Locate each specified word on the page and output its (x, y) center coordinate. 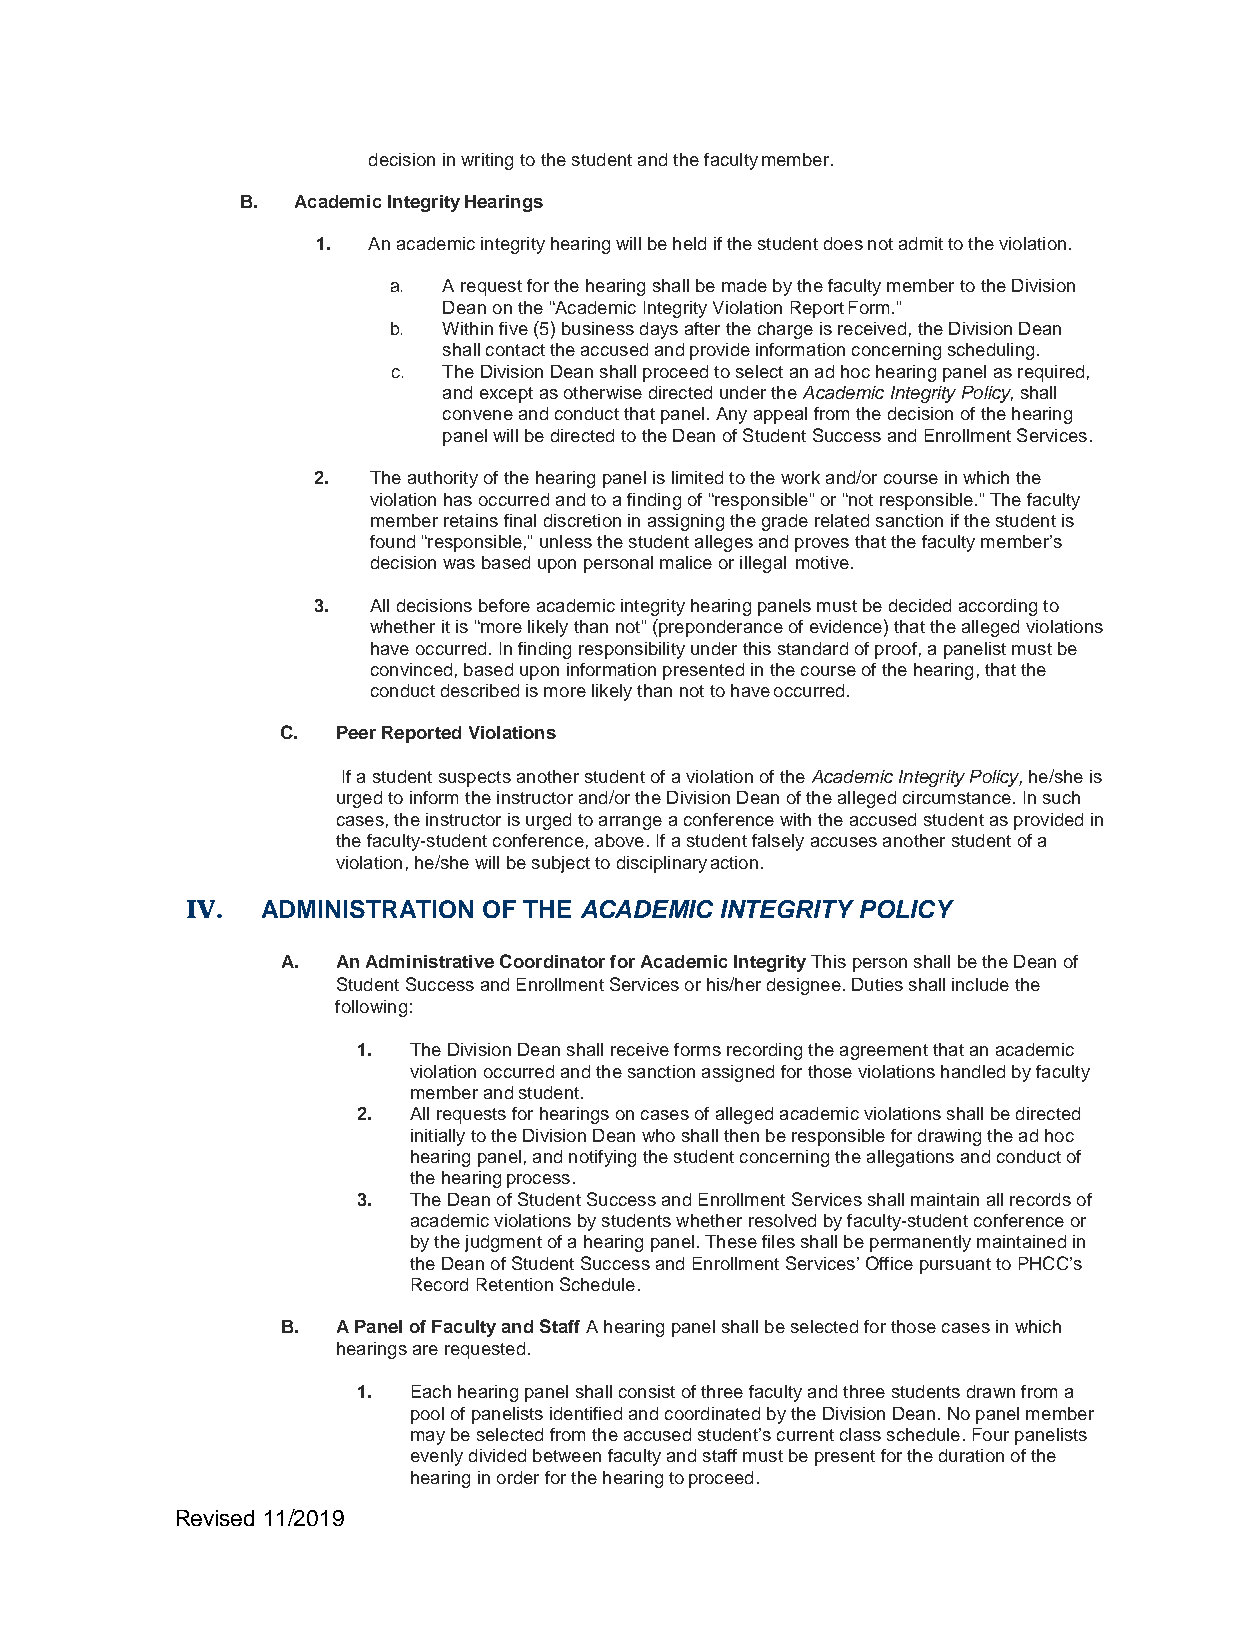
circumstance (957, 797)
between (567, 1455)
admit (921, 243)
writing (487, 161)
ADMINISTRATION (367, 909)
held (689, 243)
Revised (215, 1518)
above (619, 840)
